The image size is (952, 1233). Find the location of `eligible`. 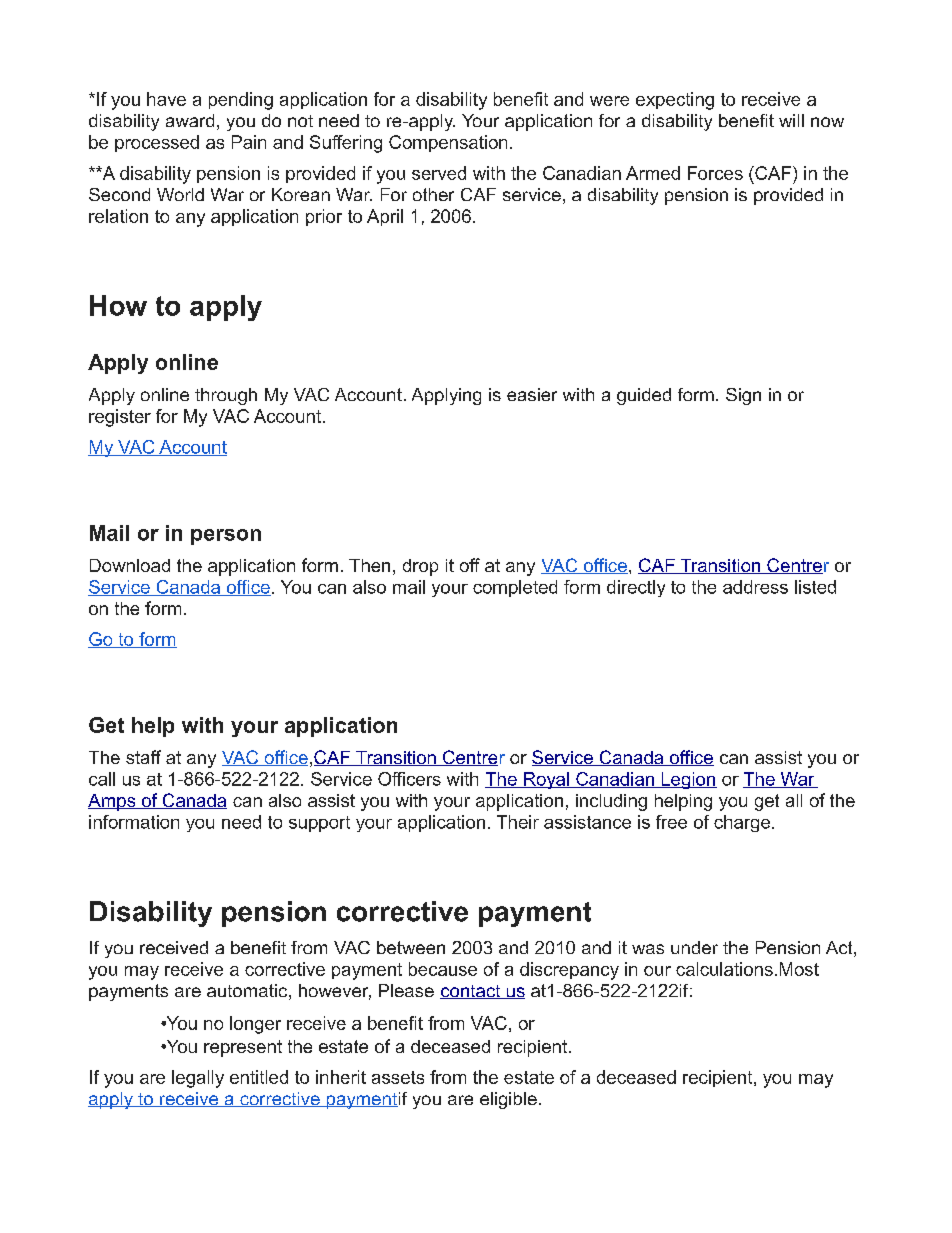

eligible is located at coordinates (508, 1100).
